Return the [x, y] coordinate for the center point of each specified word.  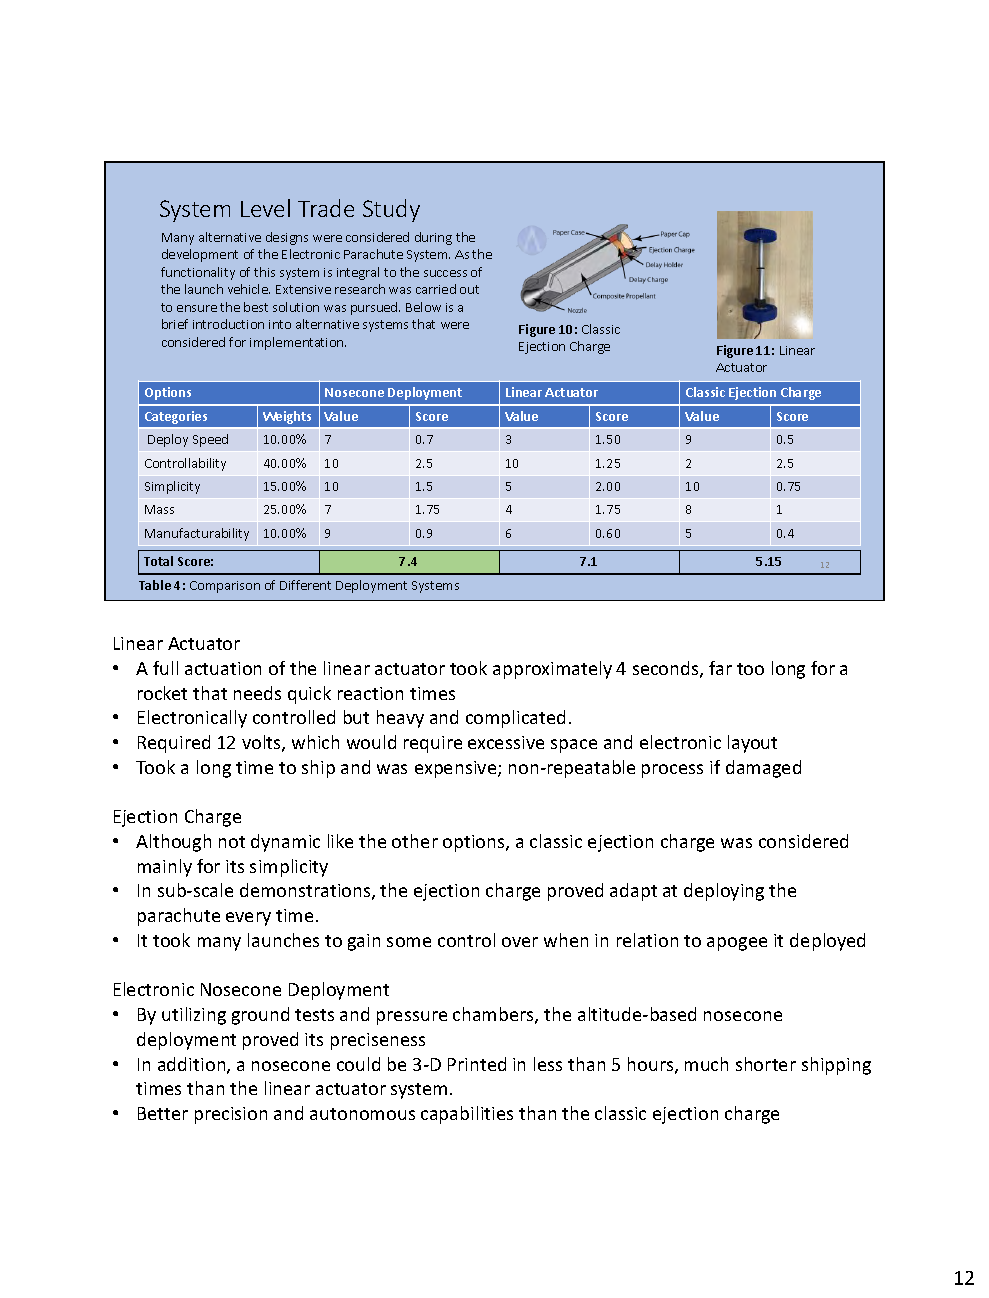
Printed [477, 1064]
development [200, 255]
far [720, 668]
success [445, 273]
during [433, 238]
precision [231, 1115]
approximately [552, 670]
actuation [223, 668]
